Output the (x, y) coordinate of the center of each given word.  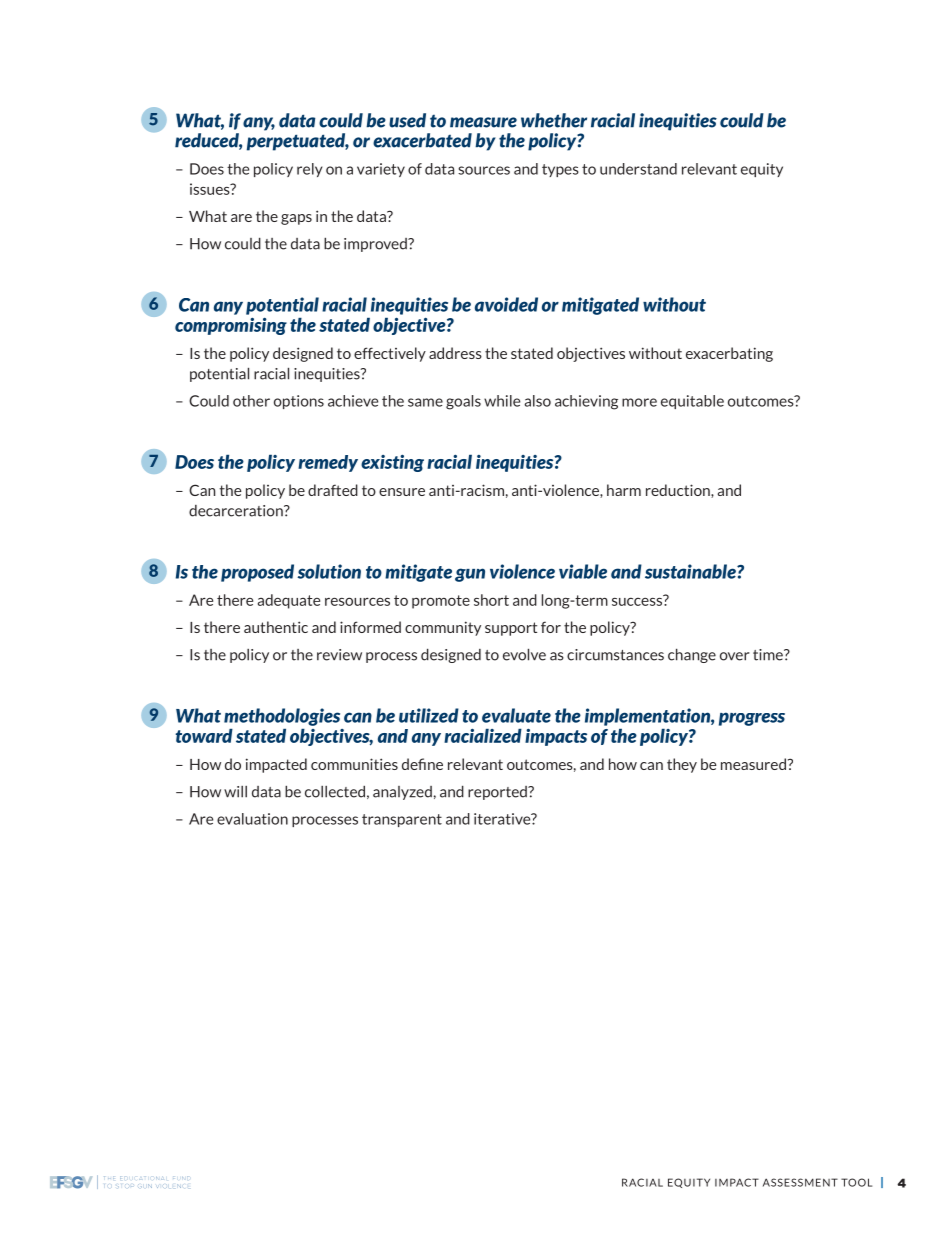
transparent (402, 820)
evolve (524, 654)
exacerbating (729, 354)
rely (309, 170)
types (560, 170)
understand (638, 169)
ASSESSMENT (800, 1182)
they (682, 765)
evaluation (252, 819)
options (299, 402)
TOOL (856, 1182)
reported (498, 793)
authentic (276, 627)
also (537, 401)
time (769, 655)
